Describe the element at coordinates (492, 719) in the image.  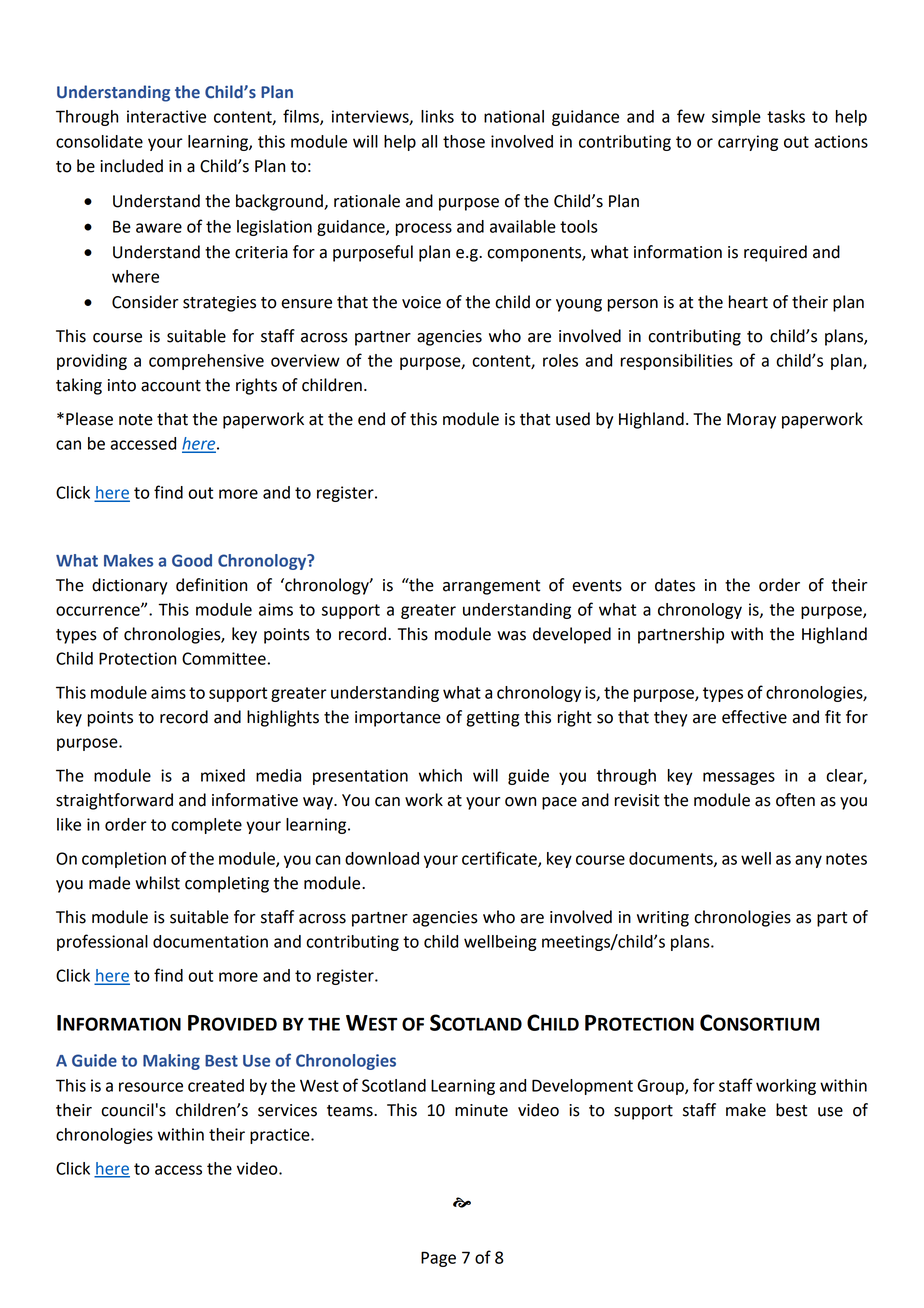
I see `getting` at that location.
